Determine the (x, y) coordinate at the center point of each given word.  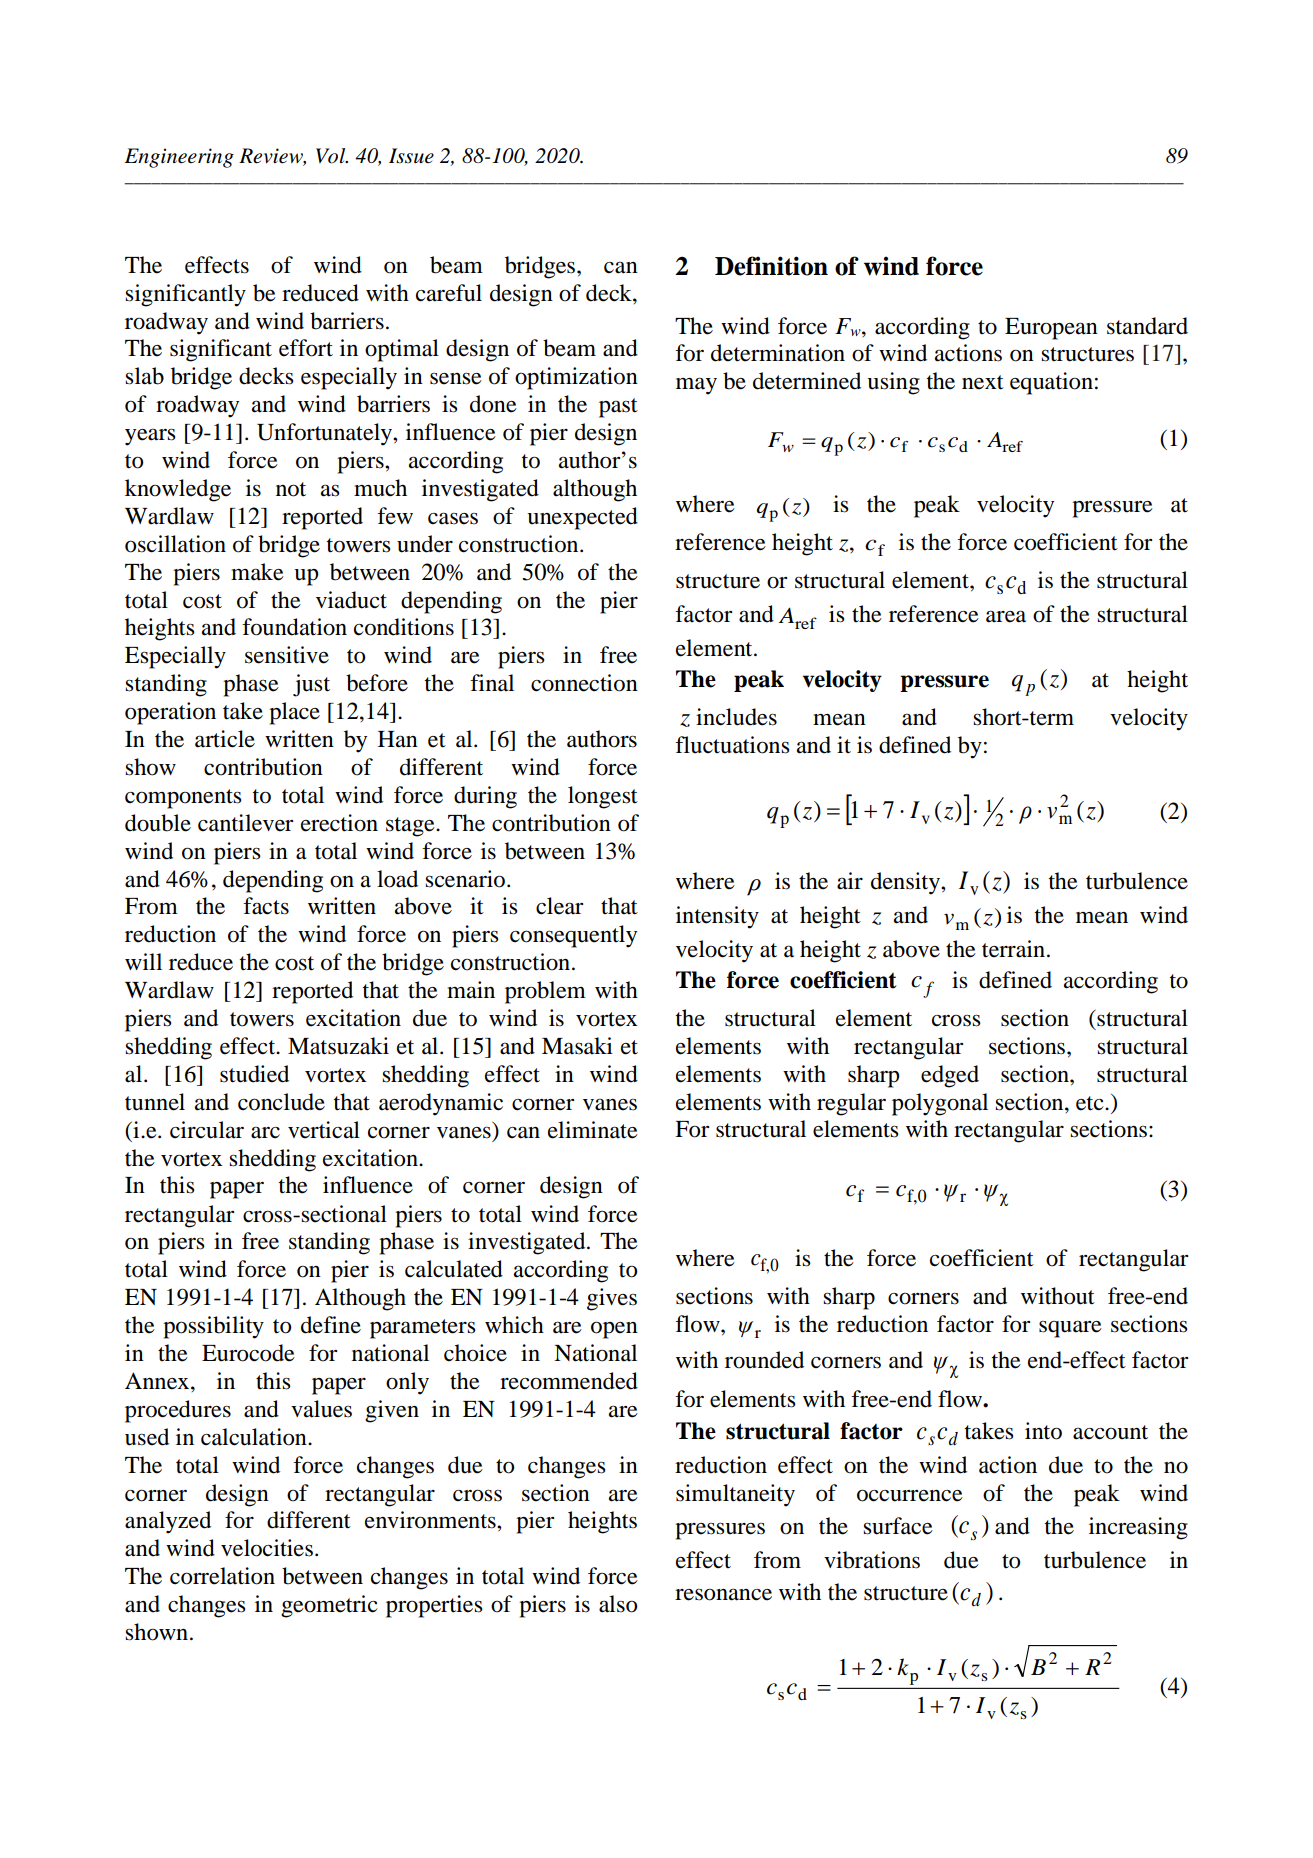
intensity (717, 917)
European (1051, 329)
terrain (1015, 949)
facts (266, 906)
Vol (332, 156)
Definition (771, 266)
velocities (267, 1548)
